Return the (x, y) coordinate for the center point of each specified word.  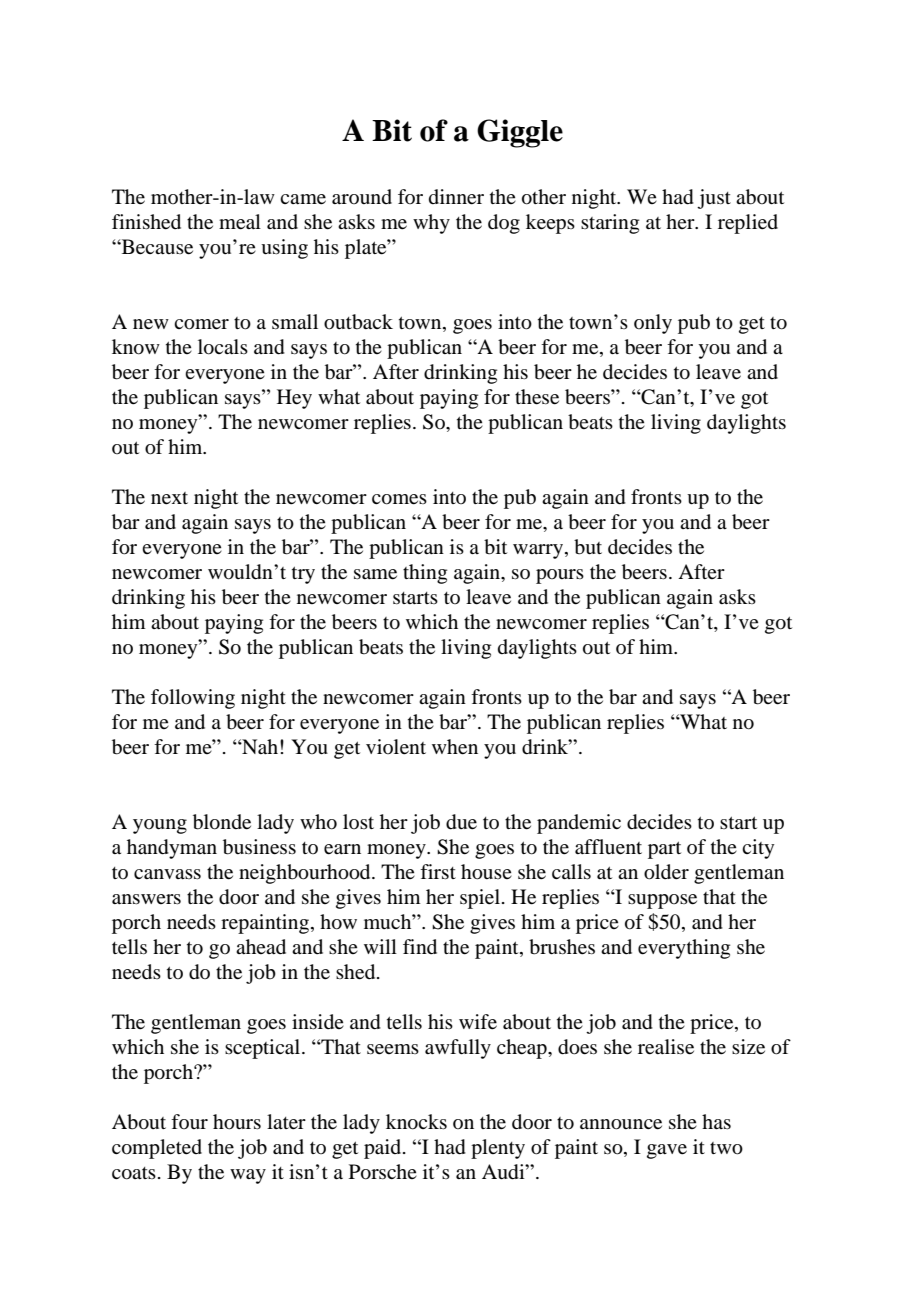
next (169, 498)
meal (240, 222)
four (189, 1121)
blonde (222, 822)
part (664, 850)
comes (399, 499)
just (714, 199)
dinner (456, 197)
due (461, 822)
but (588, 547)
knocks (416, 1122)
